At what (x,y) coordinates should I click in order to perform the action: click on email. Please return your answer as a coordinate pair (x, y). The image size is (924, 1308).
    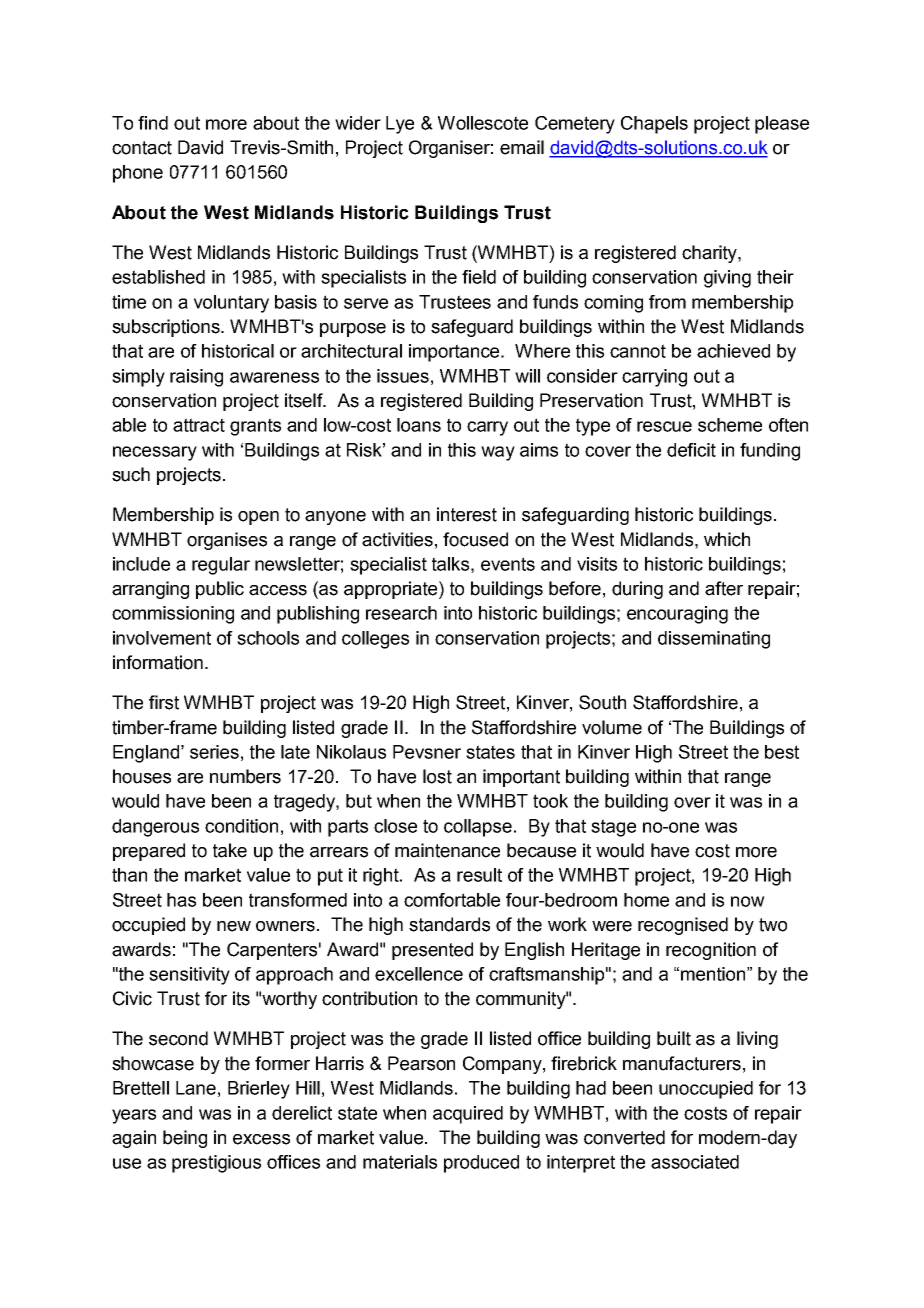
    Looking at the image, I should click on (522, 147).
